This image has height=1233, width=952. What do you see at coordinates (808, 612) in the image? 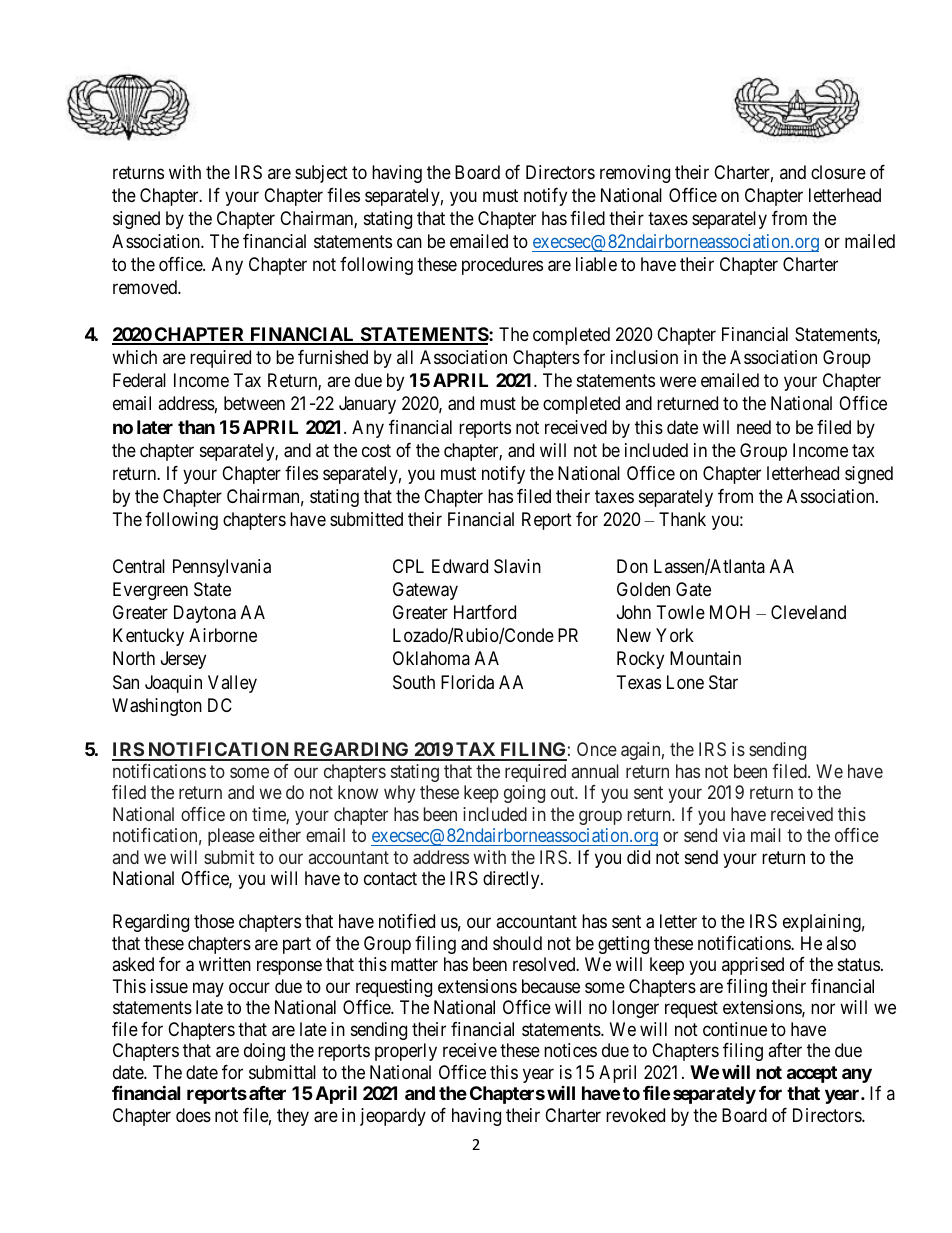
I see `Cleveland` at bounding box center [808, 612].
